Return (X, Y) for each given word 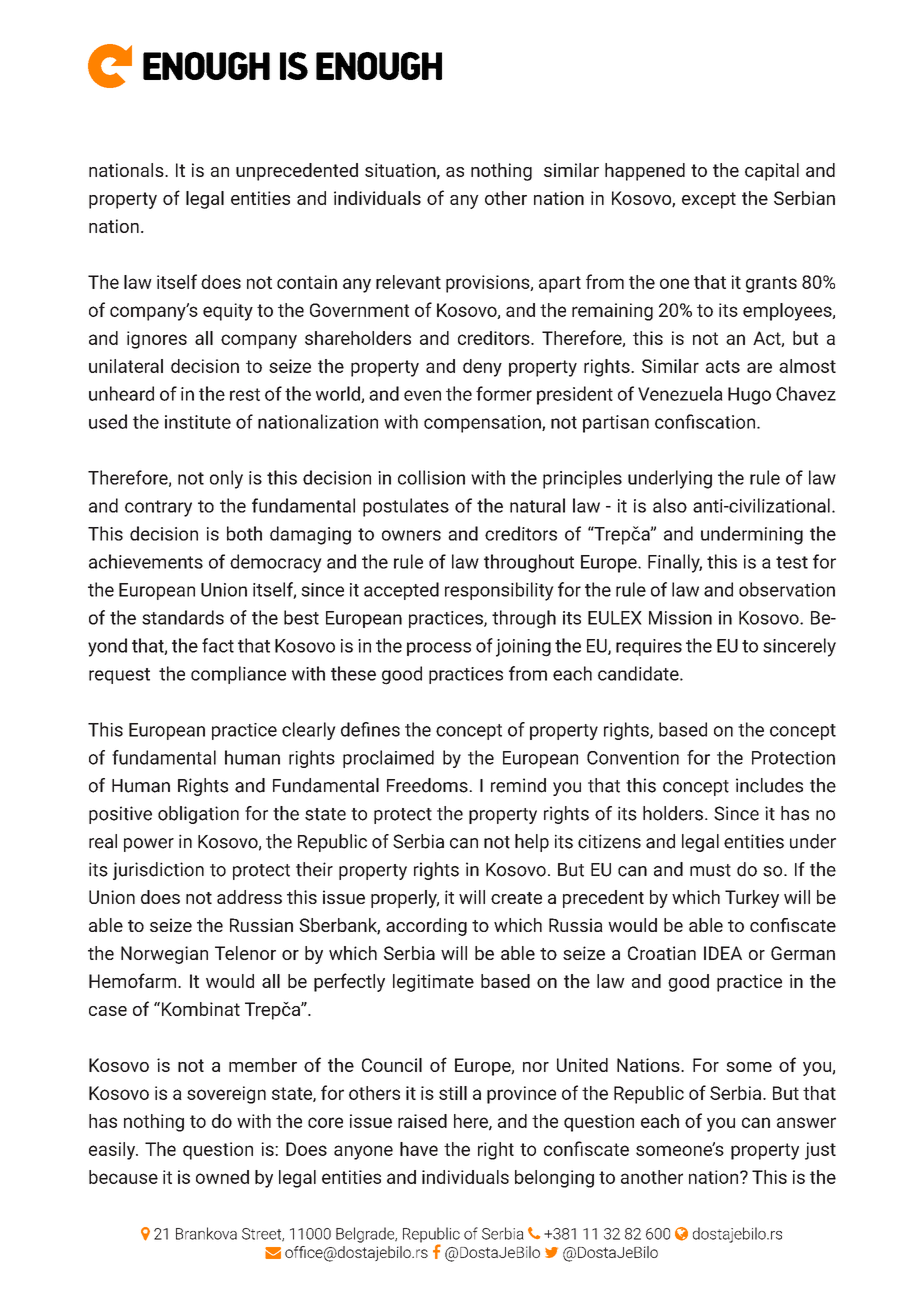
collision (431, 477)
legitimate (433, 983)
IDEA (723, 953)
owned (222, 1177)
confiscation (706, 421)
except (709, 200)
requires (649, 647)
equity (228, 312)
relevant (408, 282)
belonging (554, 1179)
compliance (238, 675)
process (439, 649)
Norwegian (164, 955)
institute (198, 422)
